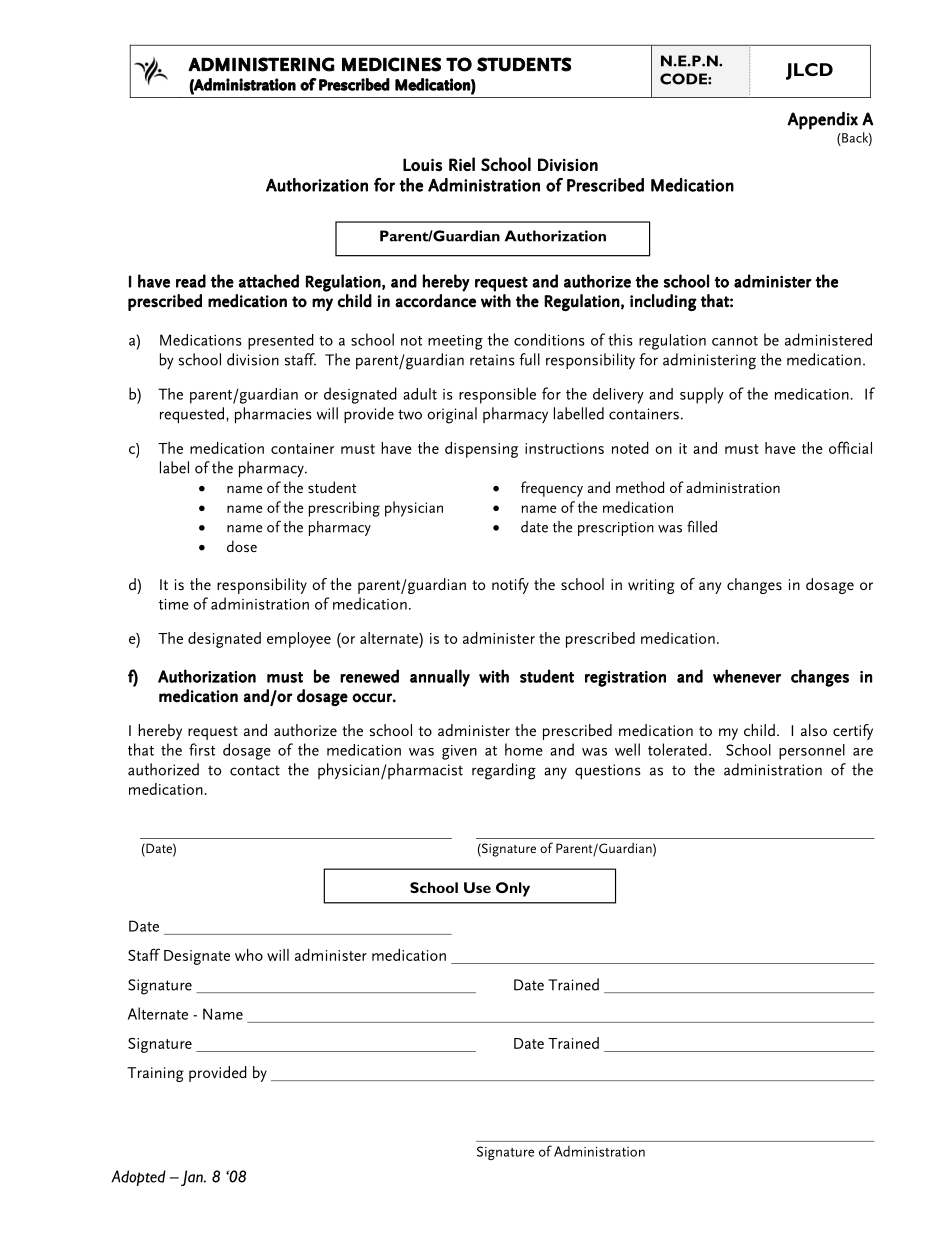  I want to click on meeting, so click(455, 342).
